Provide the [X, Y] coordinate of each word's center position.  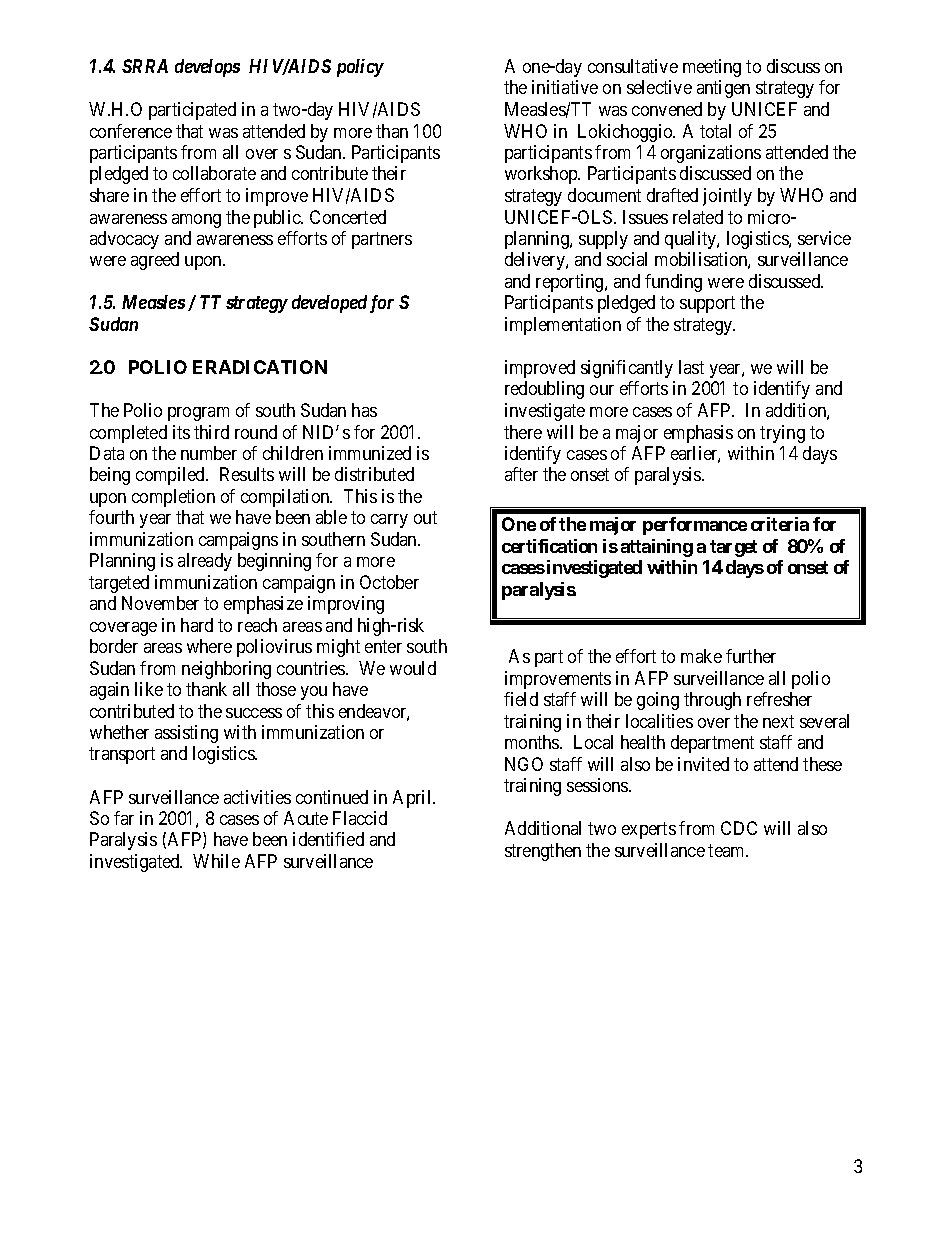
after [521, 474]
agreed [155, 261]
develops [207, 68]
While [216, 861]
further [751, 656]
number [209, 453]
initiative [565, 87]
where [209, 646]
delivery [536, 261]
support [707, 305]
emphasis [698, 434]
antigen [723, 89]
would [413, 668]
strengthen [543, 852]
